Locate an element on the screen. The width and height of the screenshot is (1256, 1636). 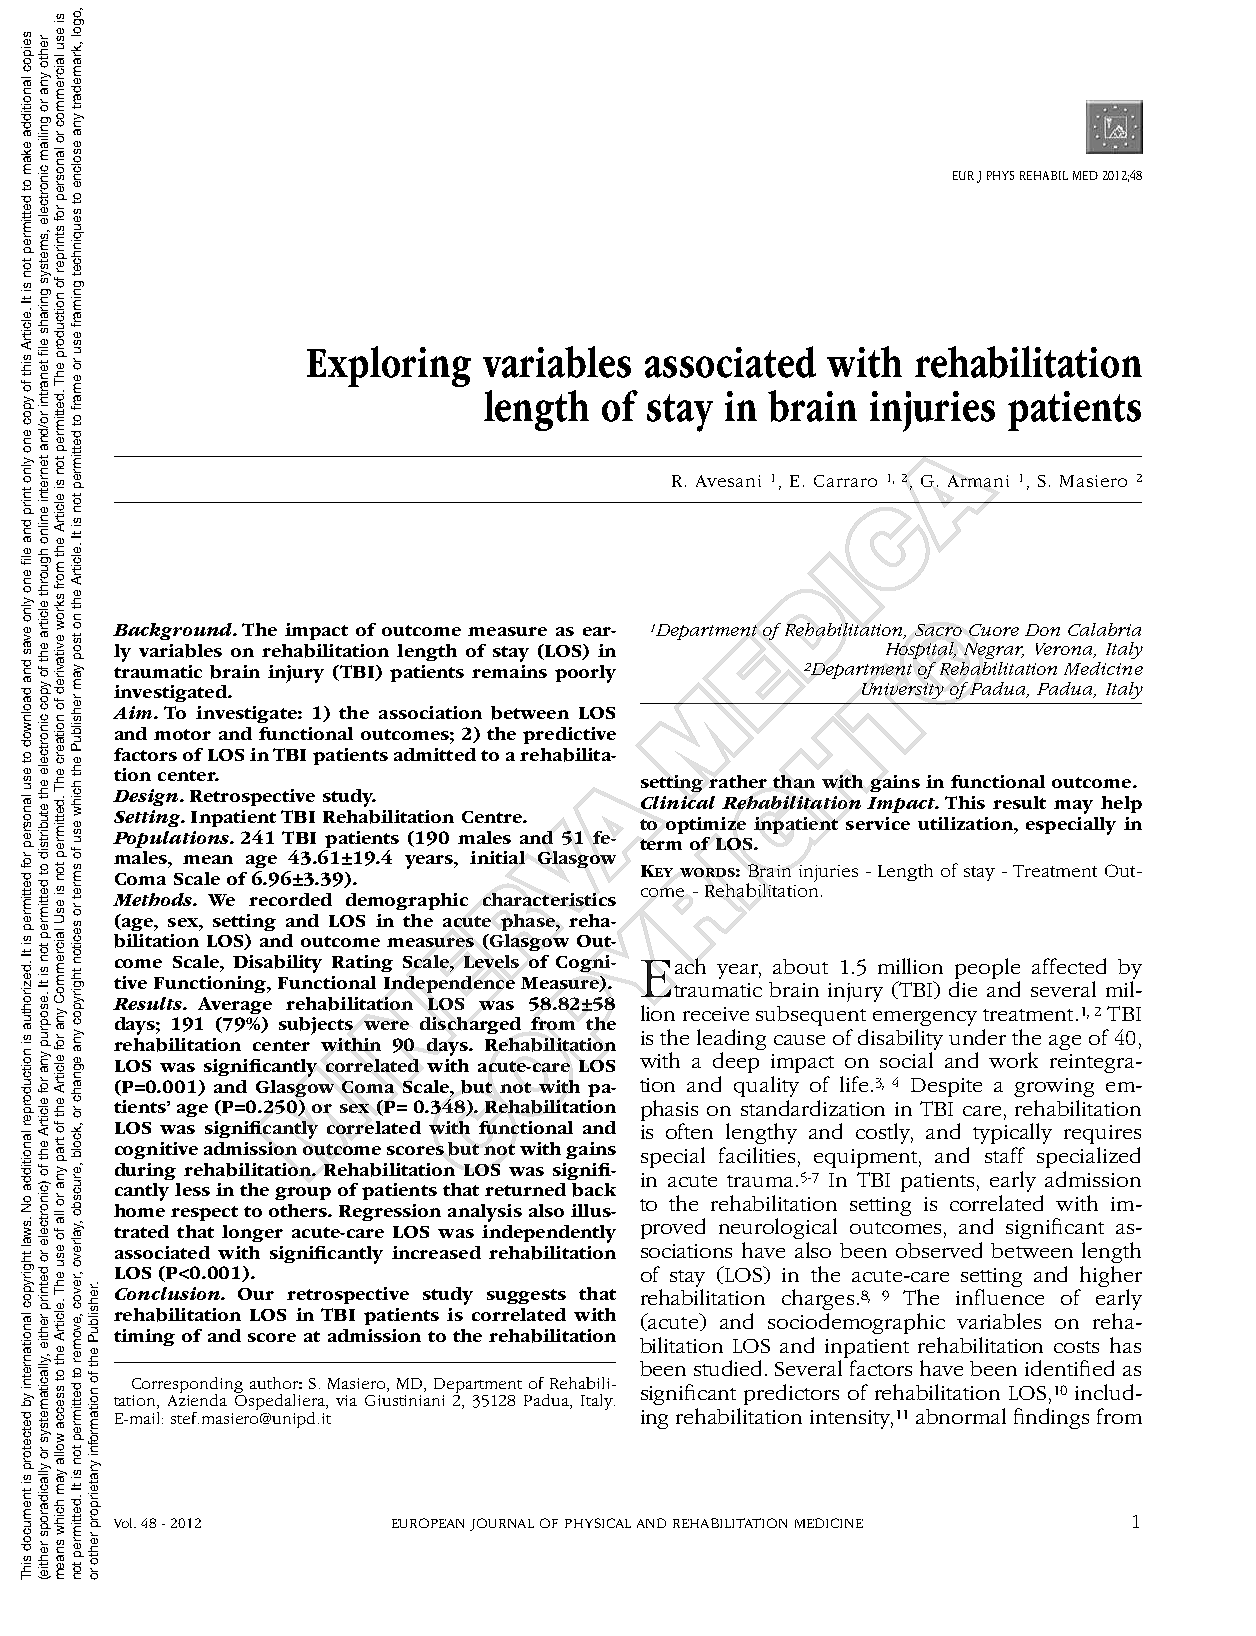
studied is located at coordinates (730, 1368).
